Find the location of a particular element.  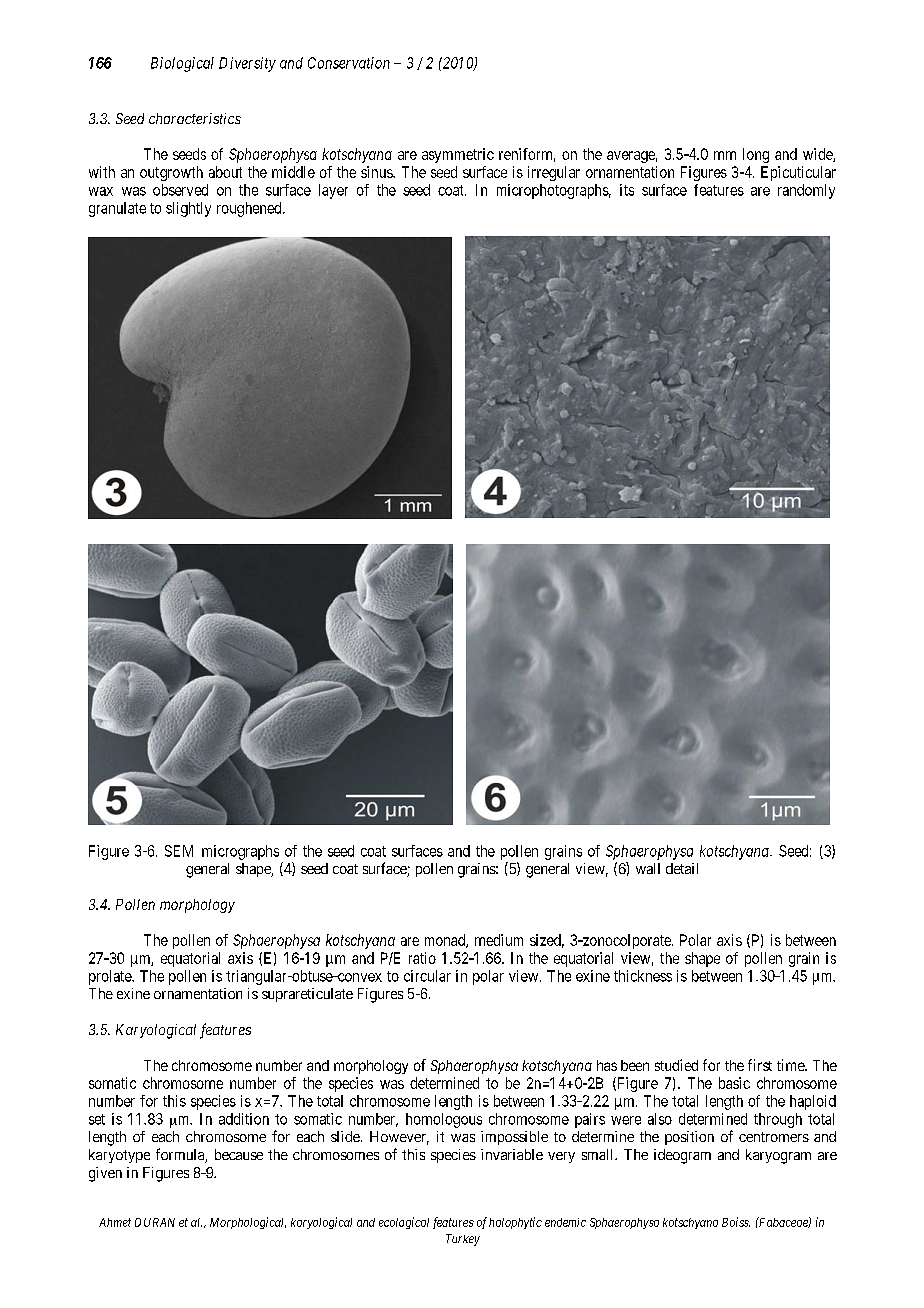

characteristics is located at coordinates (195, 118).
